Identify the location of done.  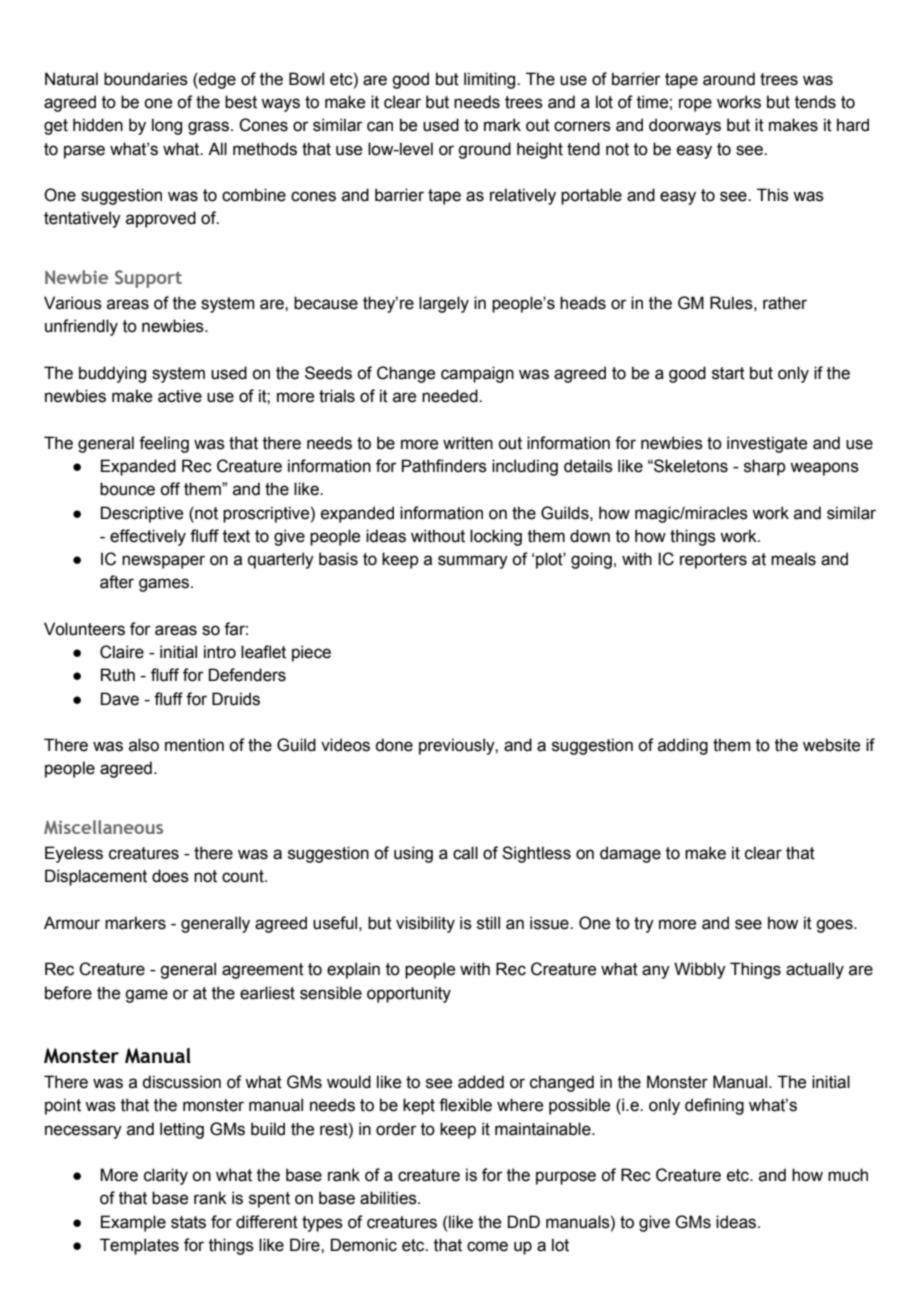
(394, 745).
